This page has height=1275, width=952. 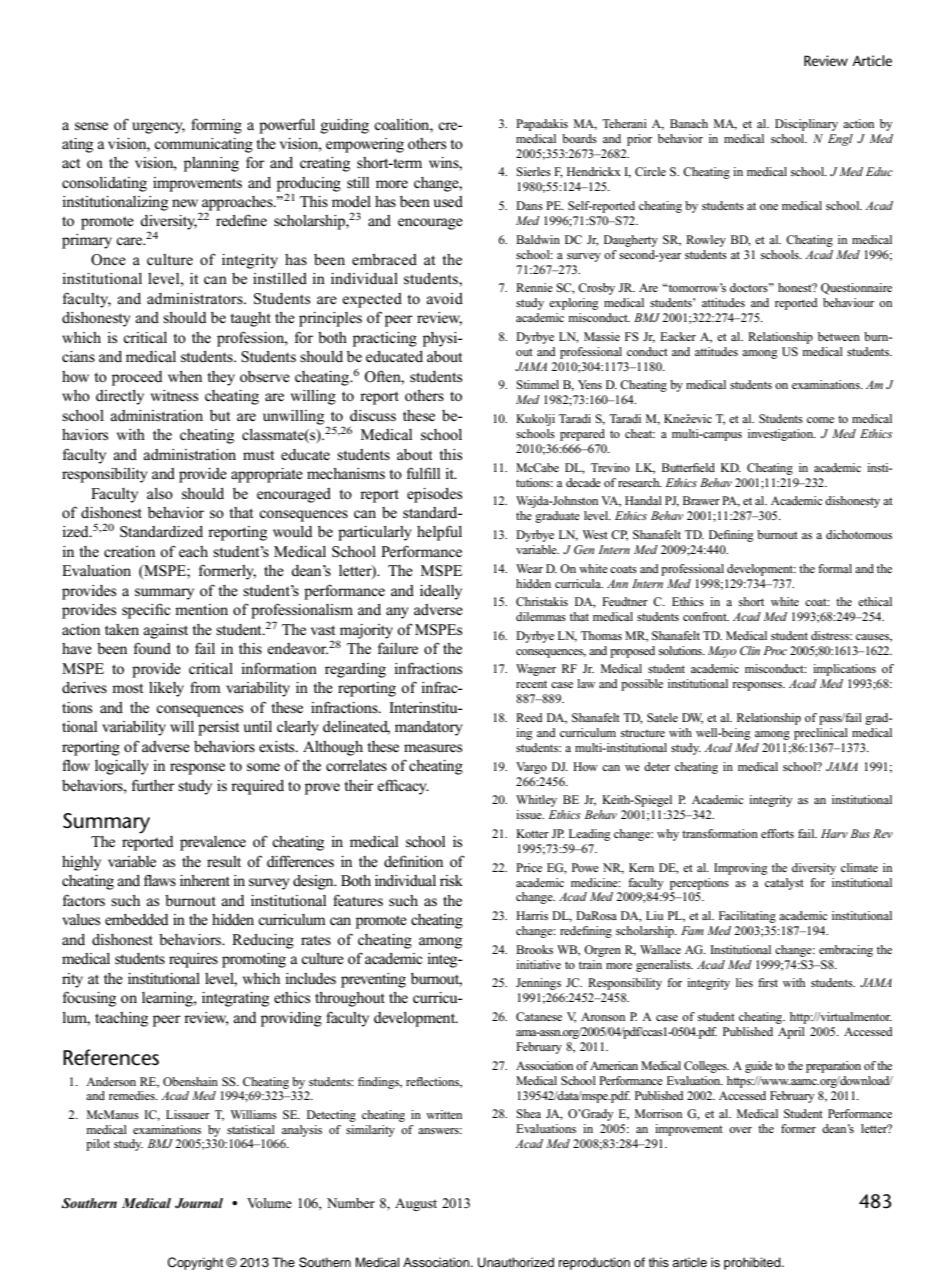 I want to click on helpful, so click(x=439, y=533).
